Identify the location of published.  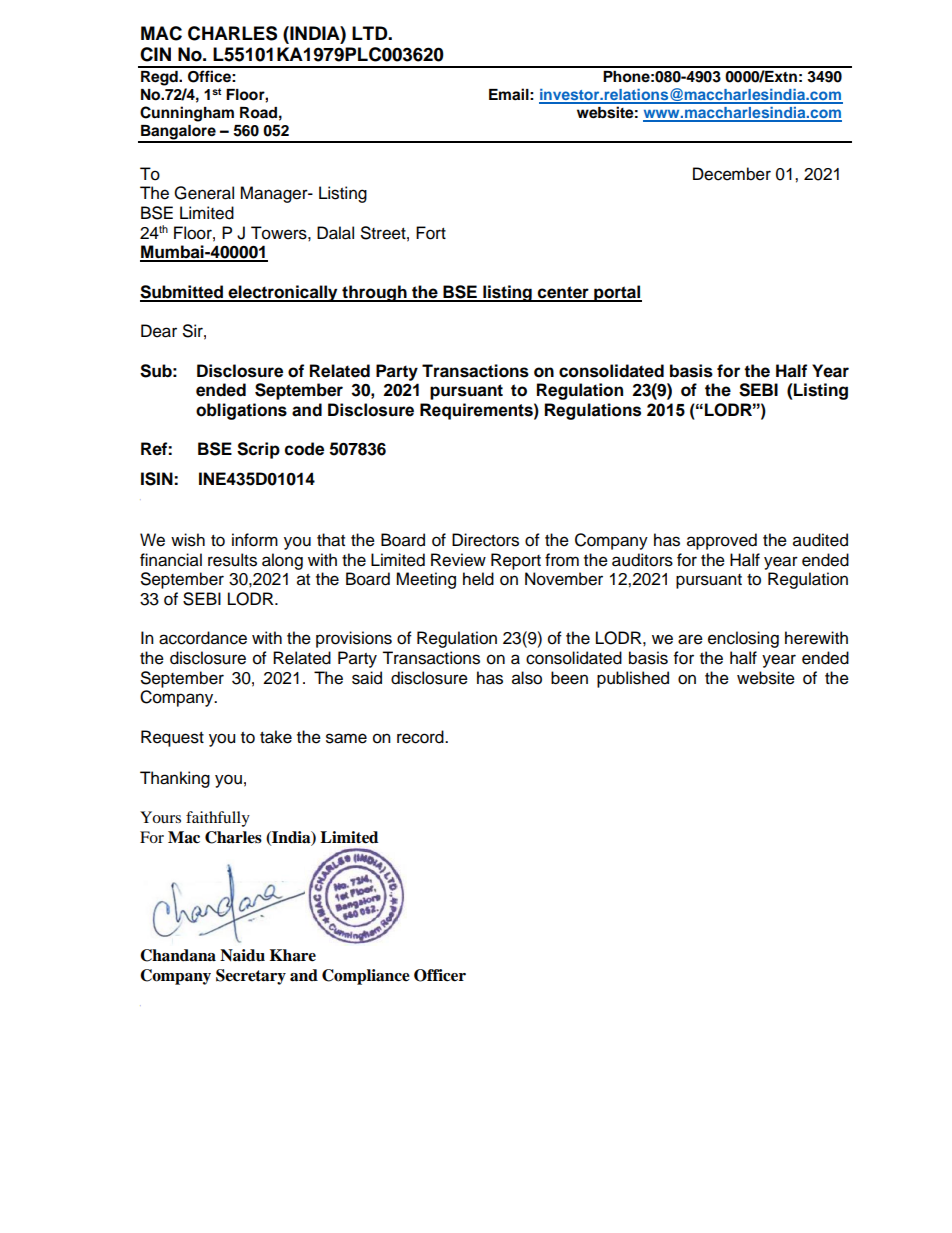
(633, 679).
